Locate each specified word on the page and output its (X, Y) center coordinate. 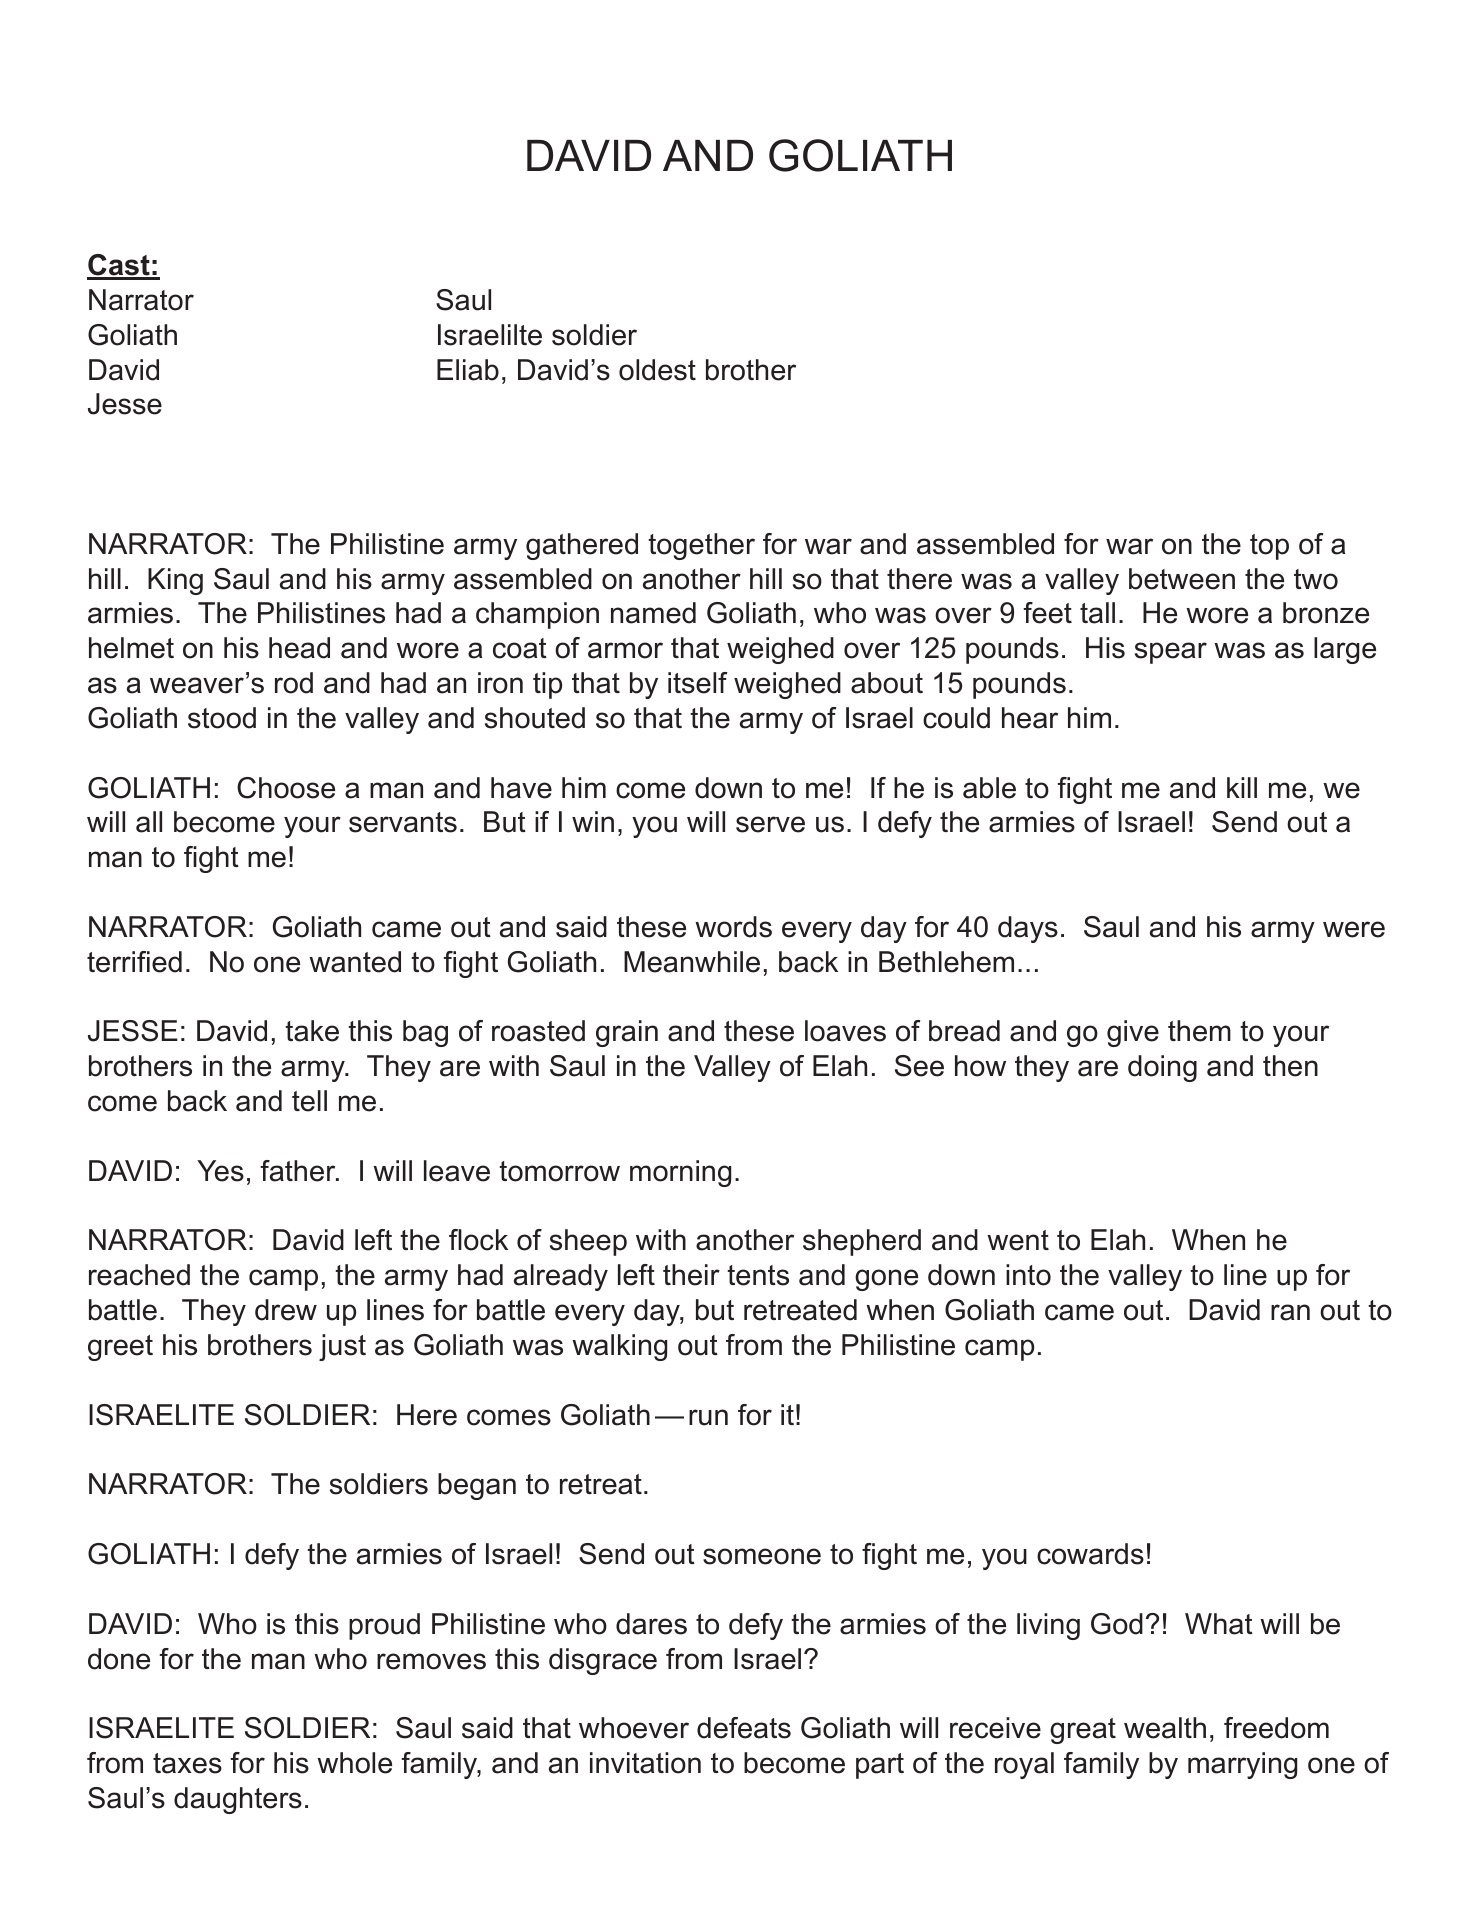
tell (309, 1101)
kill (1242, 787)
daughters (238, 1800)
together (701, 546)
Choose (286, 788)
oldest (657, 370)
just (342, 1347)
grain (627, 1033)
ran (1290, 1312)
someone (762, 1556)
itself (697, 683)
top (1269, 547)
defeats (744, 1728)
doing (1162, 1068)
